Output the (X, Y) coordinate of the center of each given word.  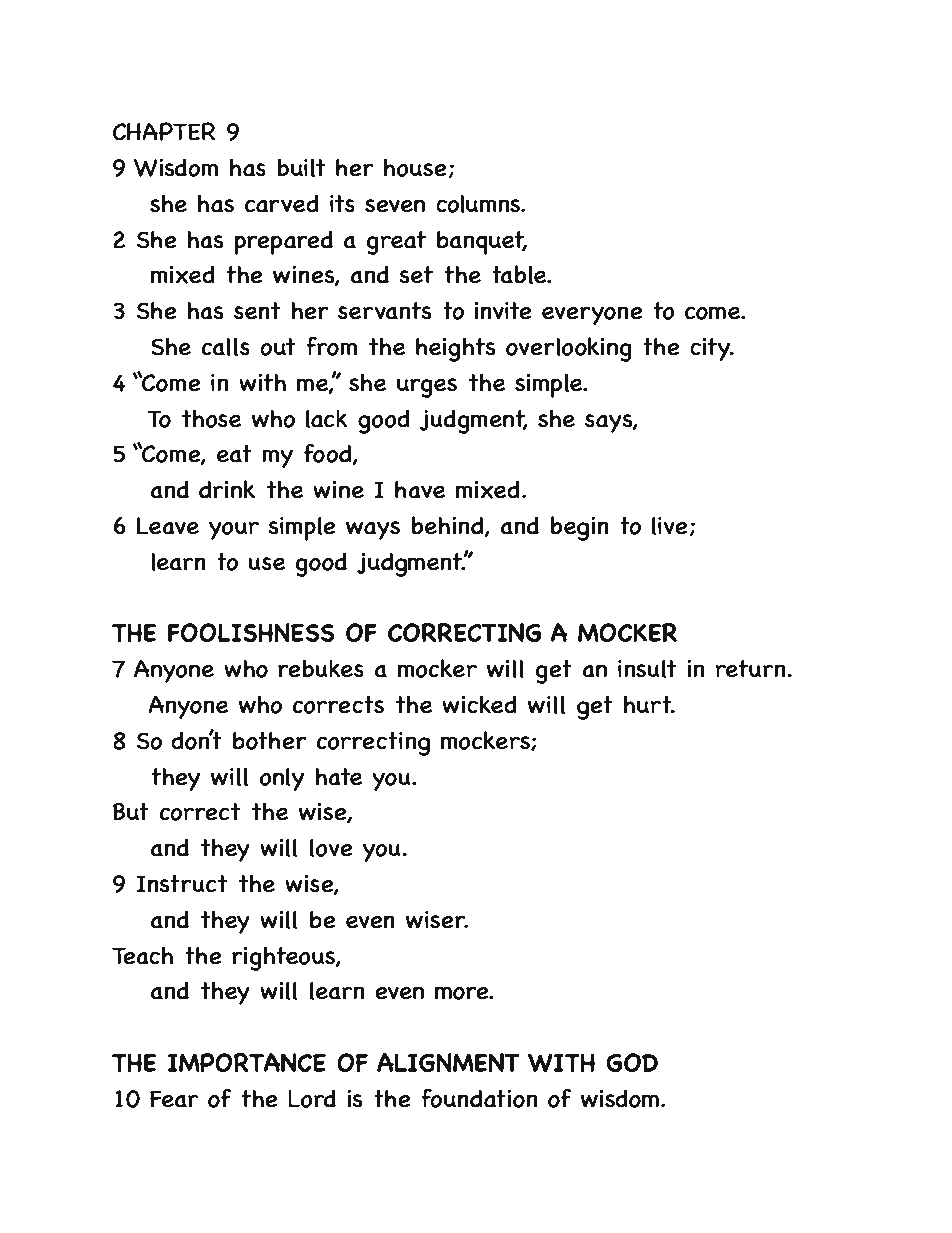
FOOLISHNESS (250, 633)
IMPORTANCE (247, 1063)
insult (647, 669)
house (415, 168)
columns (479, 204)
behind (448, 526)
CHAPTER (164, 131)
